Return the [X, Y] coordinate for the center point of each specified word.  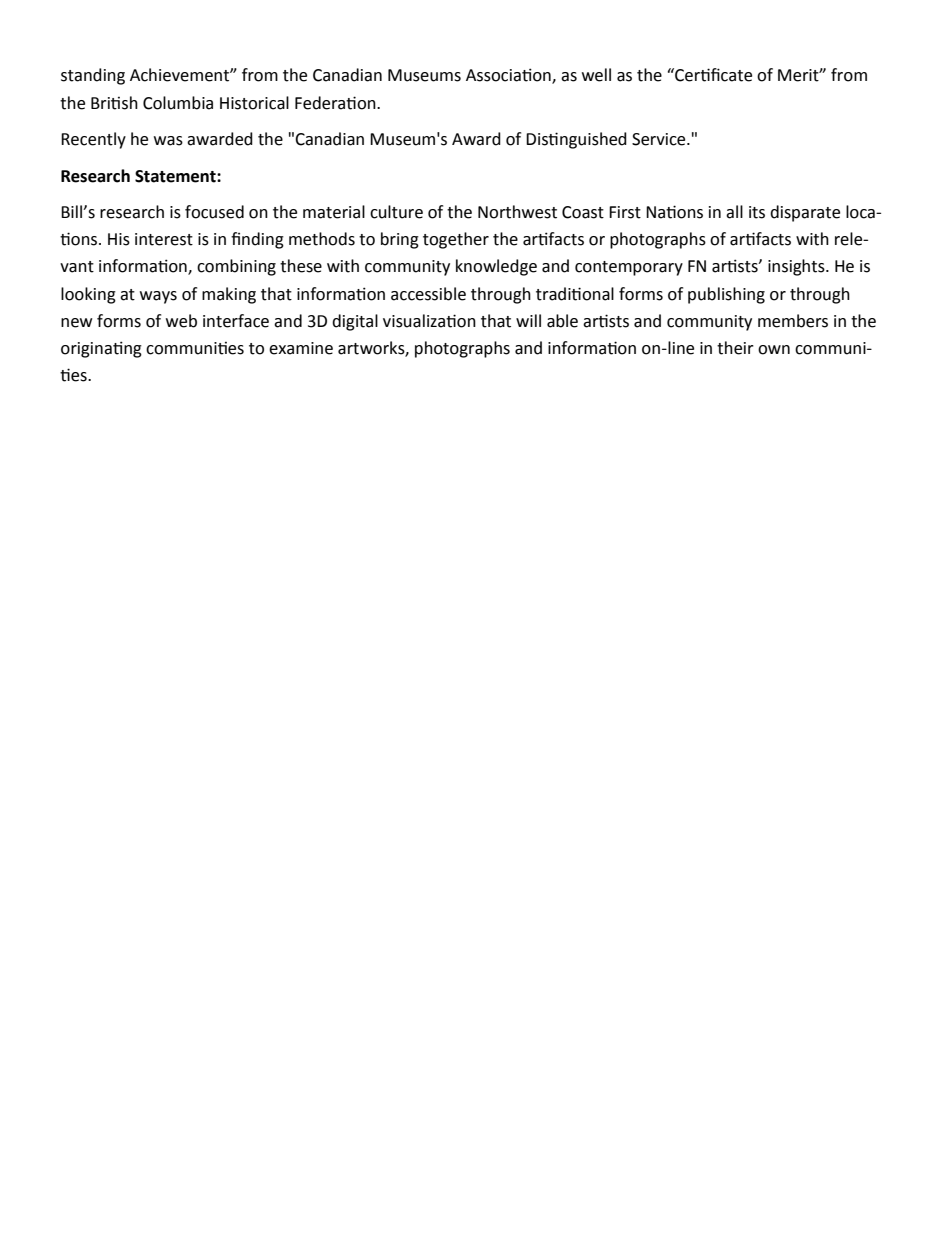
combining [236, 267]
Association [509, 76]
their [735, 348]
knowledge [496, 267]
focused [214, 212]
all [734, 212]
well [596, 75]
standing [93, 76]
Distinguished [576, 140]
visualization [429, 321]
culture [396, 212]
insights [797, 267]
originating [101, 349]
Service [660, 139]
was [168, 141]
